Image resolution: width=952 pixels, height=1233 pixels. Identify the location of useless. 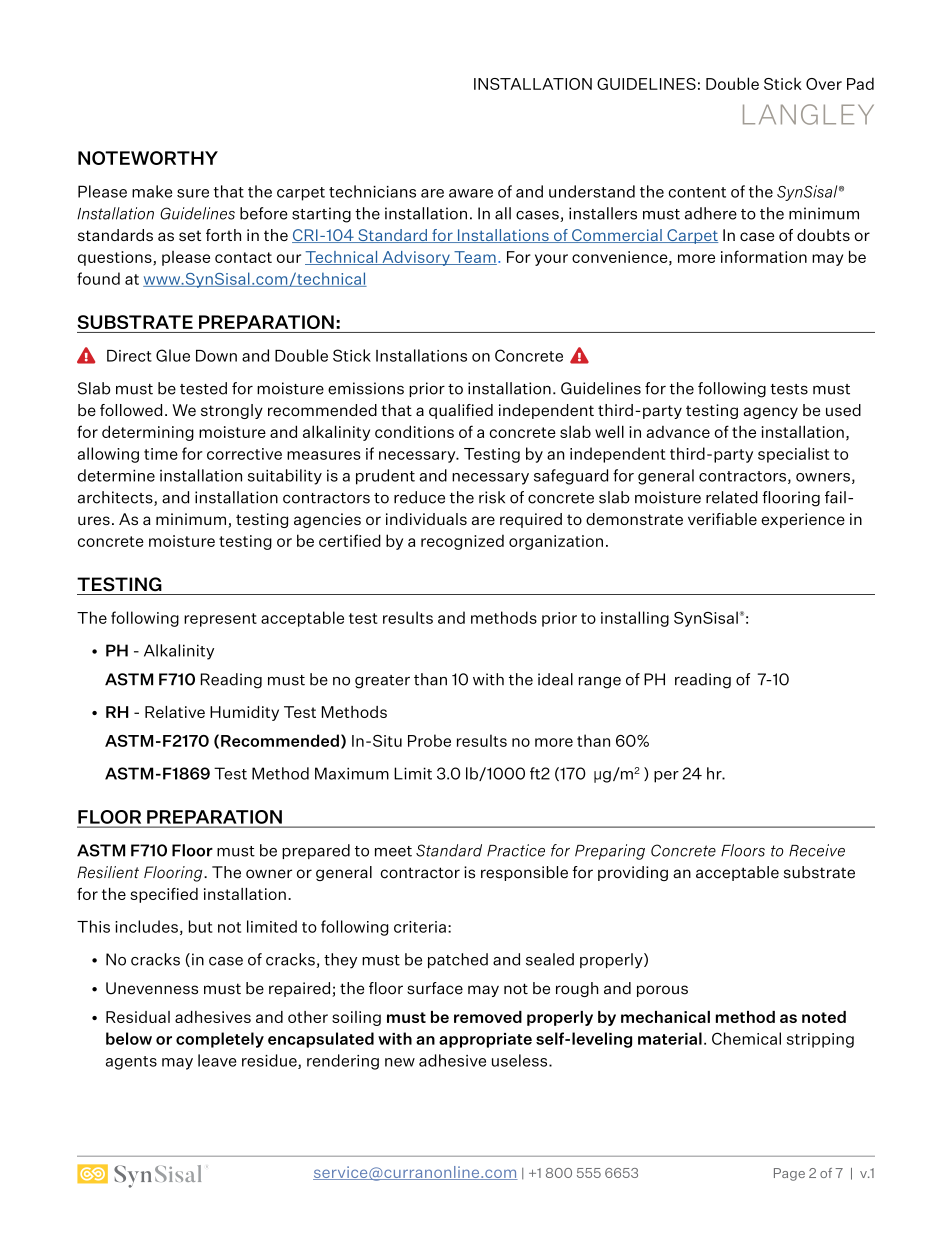
(521, 1060).
